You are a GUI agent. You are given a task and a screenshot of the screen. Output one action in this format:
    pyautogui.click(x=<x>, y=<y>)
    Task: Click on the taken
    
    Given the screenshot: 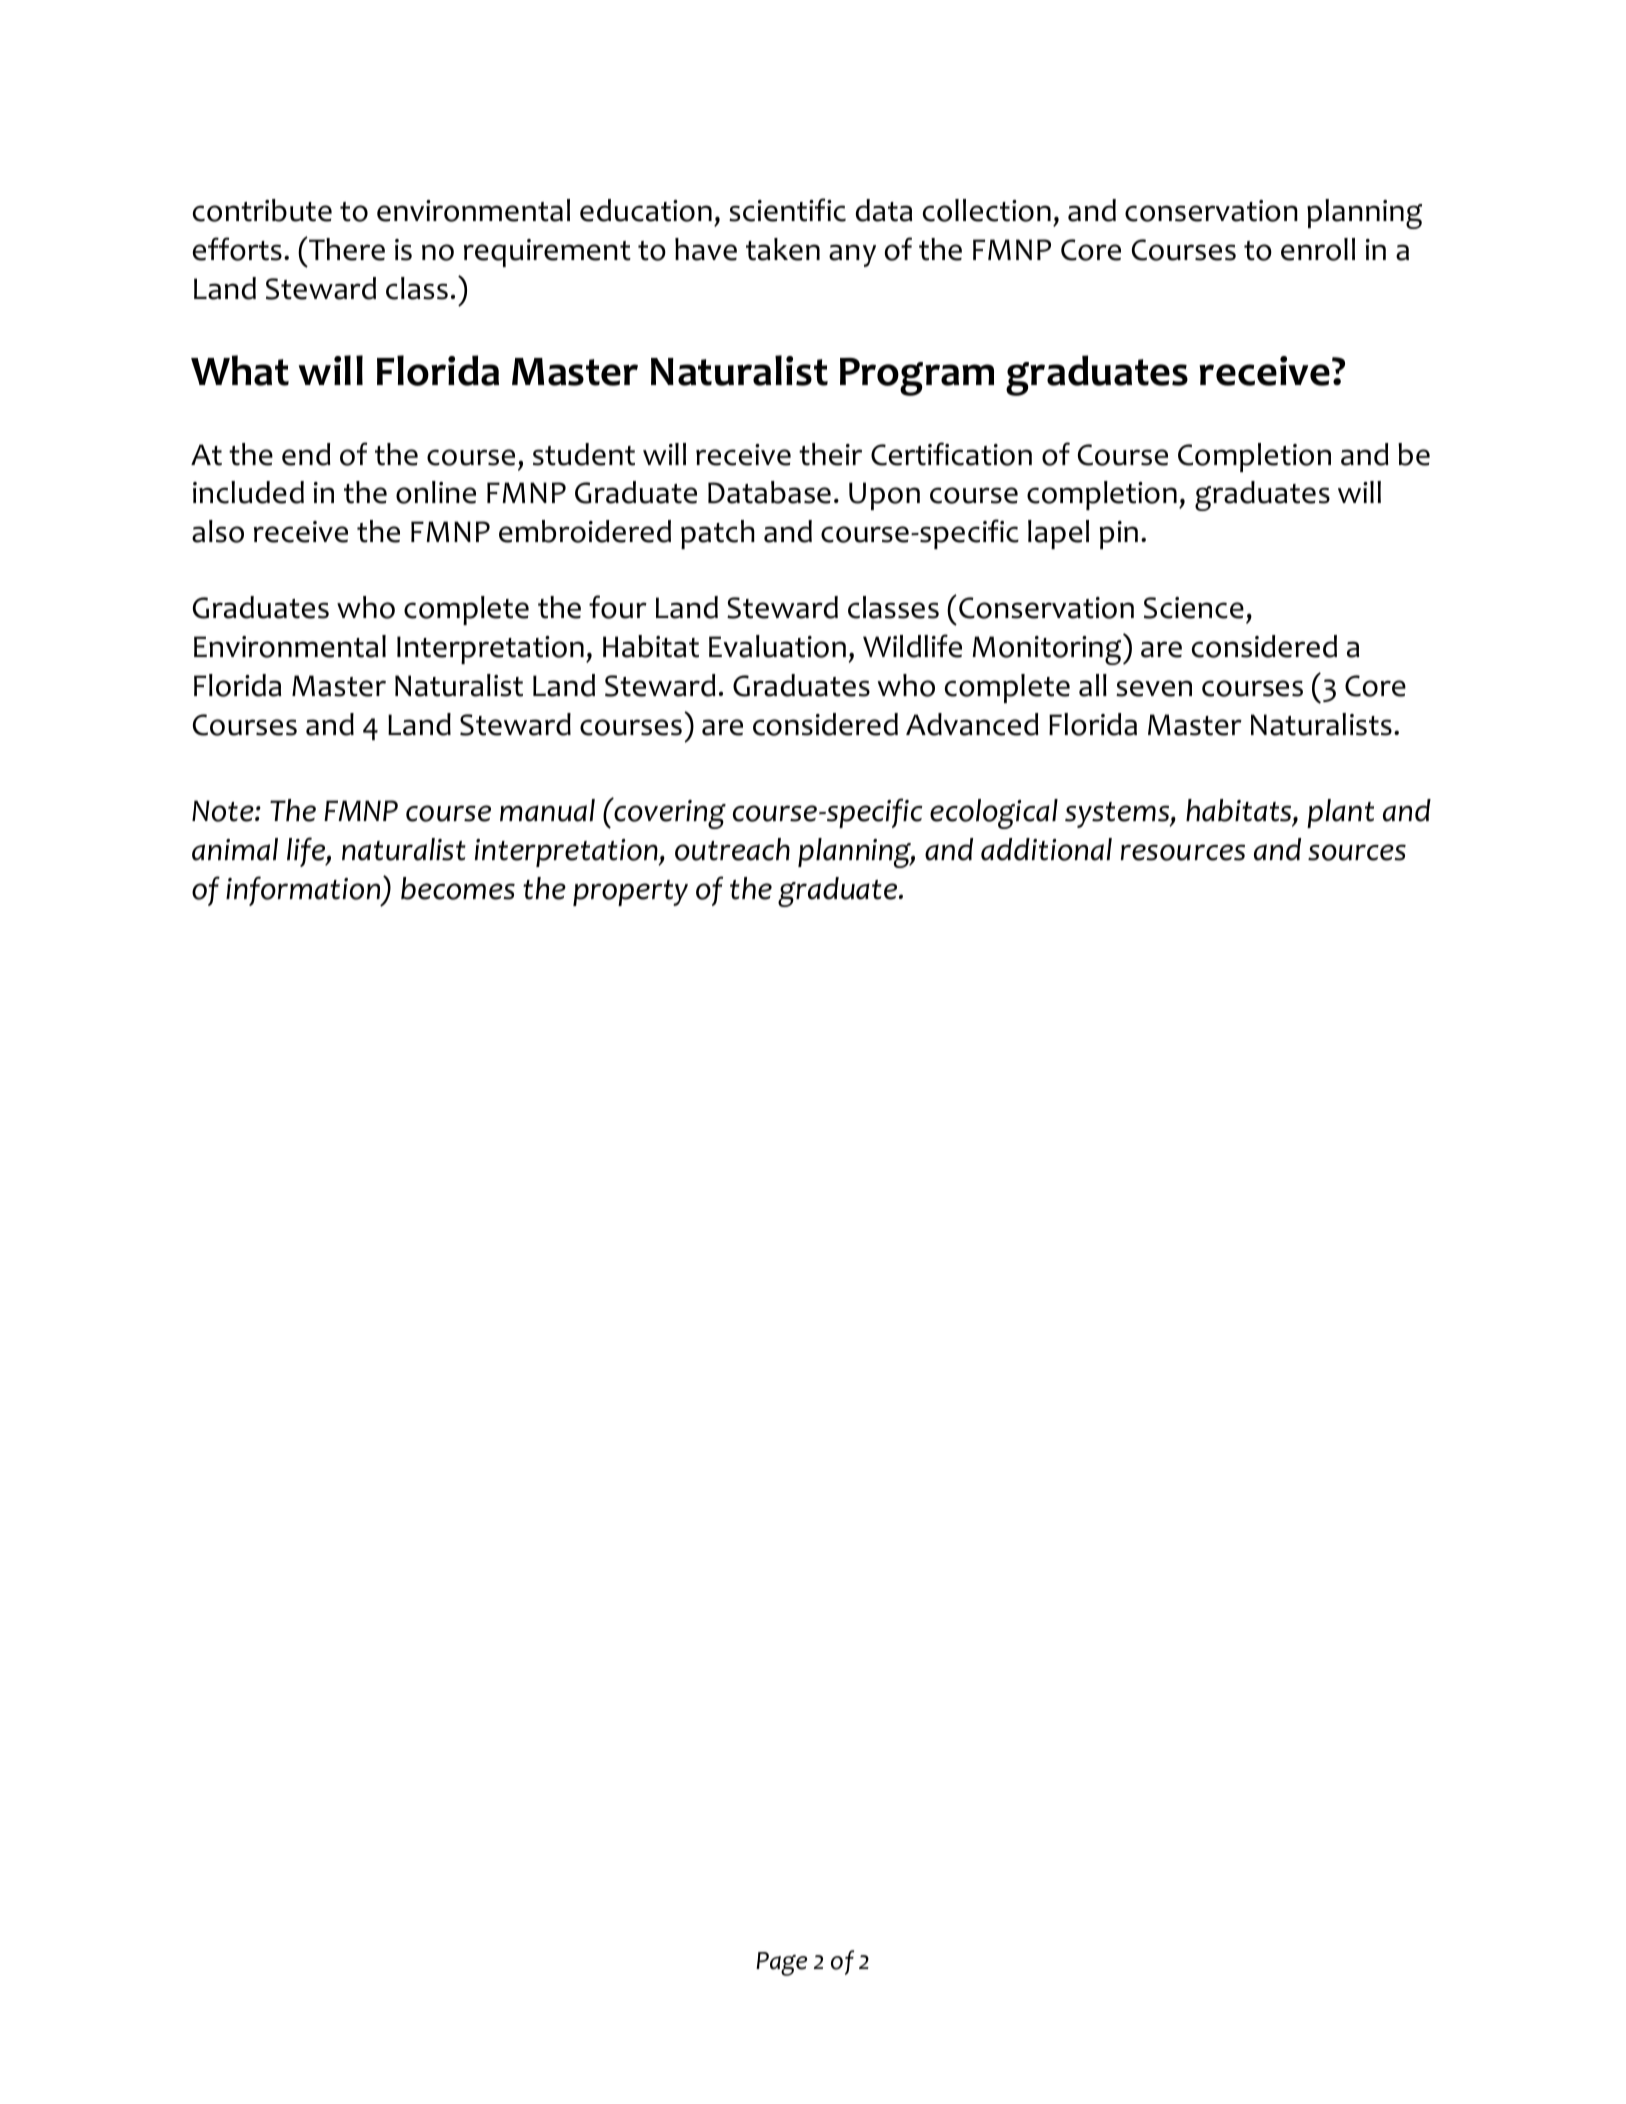 What is the action you would take?
    pyautogui.click(x=783, y=249)
